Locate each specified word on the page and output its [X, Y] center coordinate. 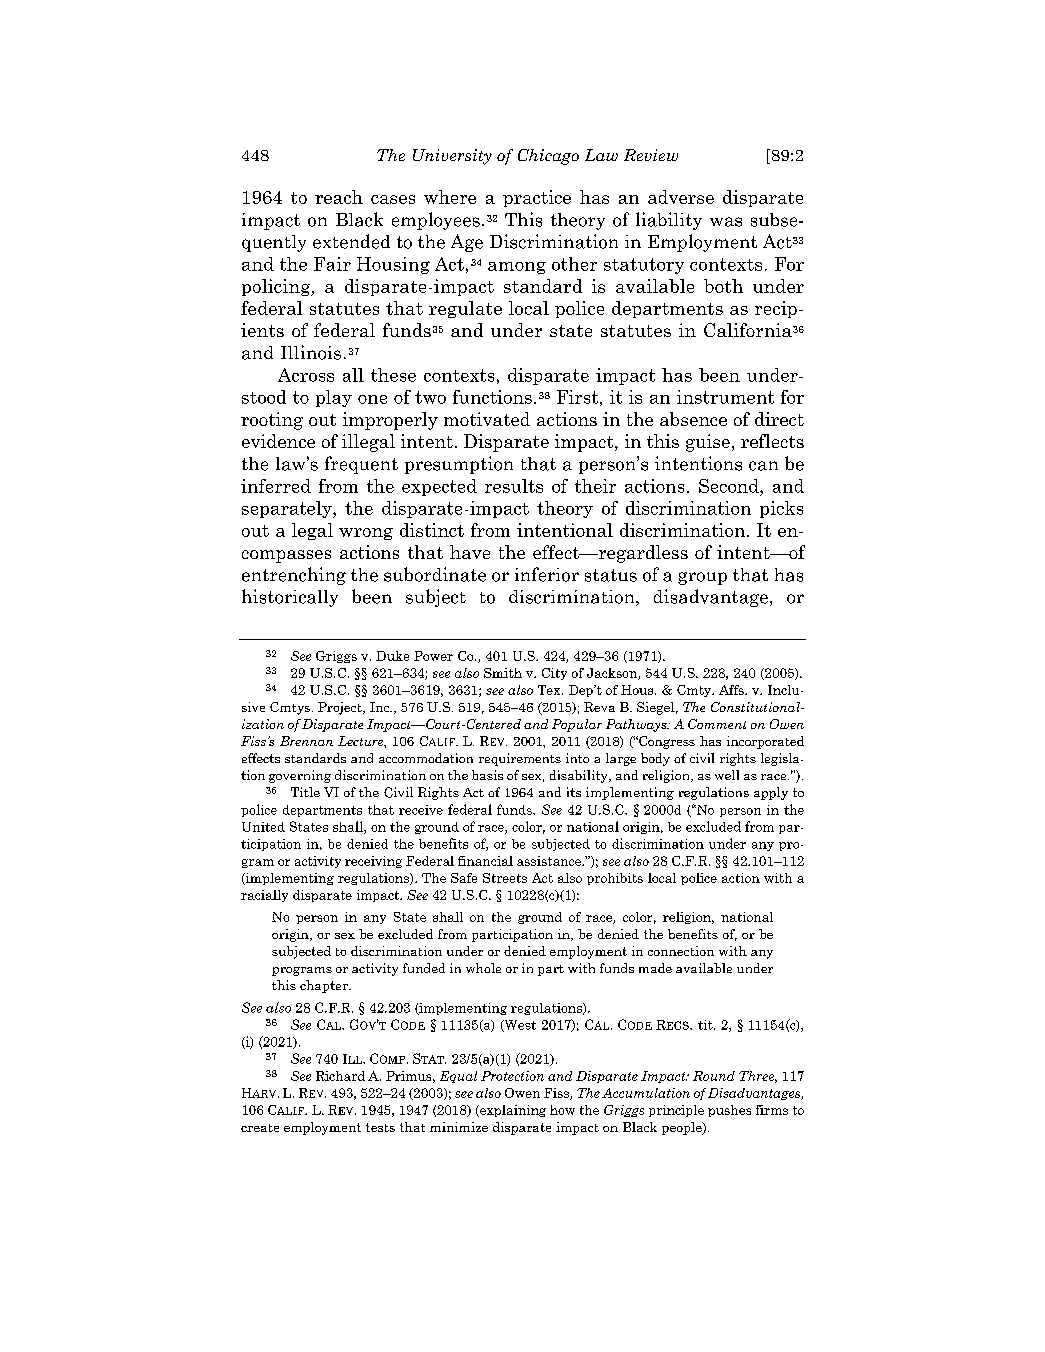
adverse [681, 197]
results [514, 486]
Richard [340, 1076]
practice [537, 198]
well [727, 775]
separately [288, 509]
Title [305, 792]
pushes [729, 1111]
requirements [520, 759]
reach [339, 197]
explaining [512, 1111]
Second [730, 486]
